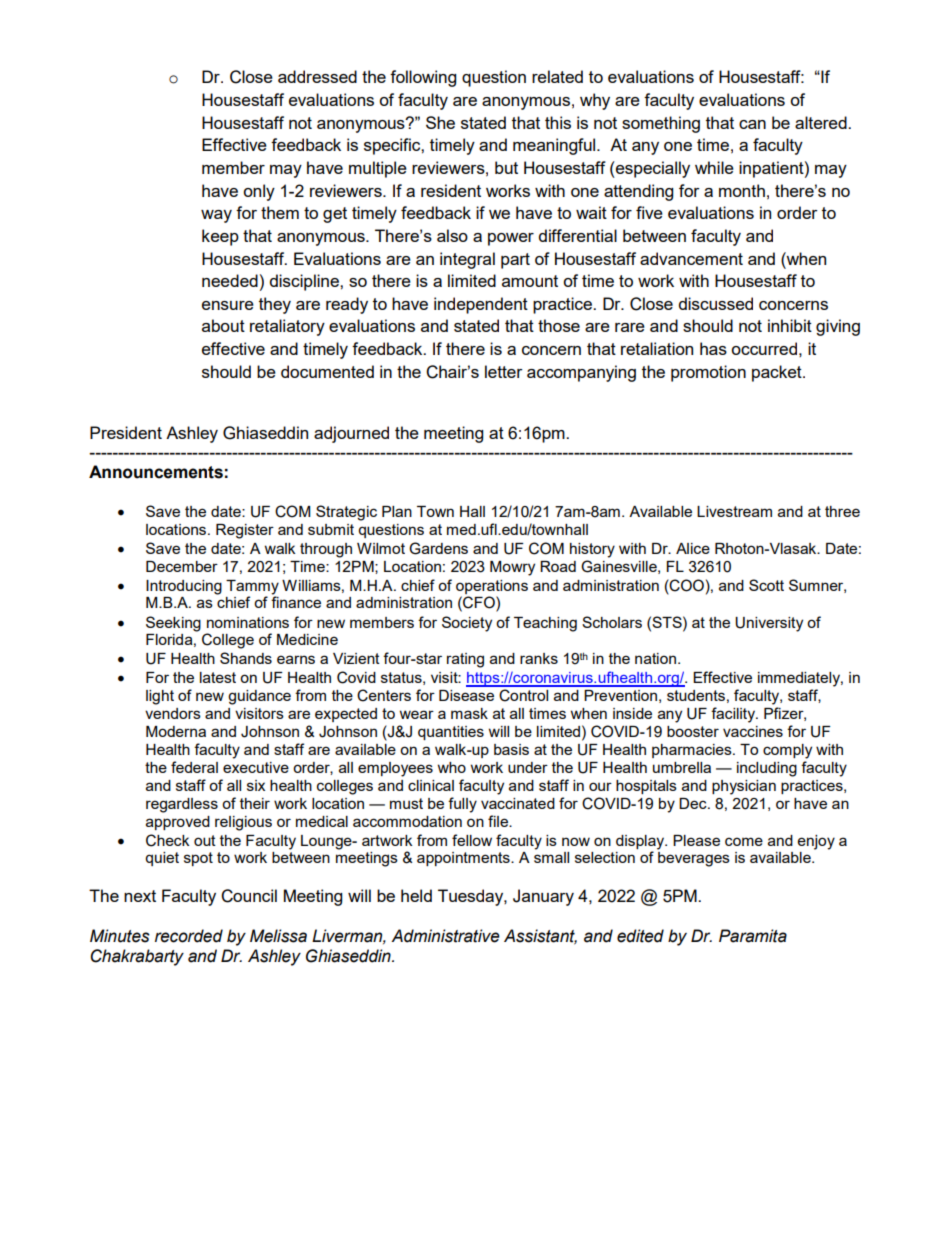 The image size is (952, 1233). What do you see at coordinates (752, 124) in the screenshot?
I see `can` at bounding box center [752, 124].
